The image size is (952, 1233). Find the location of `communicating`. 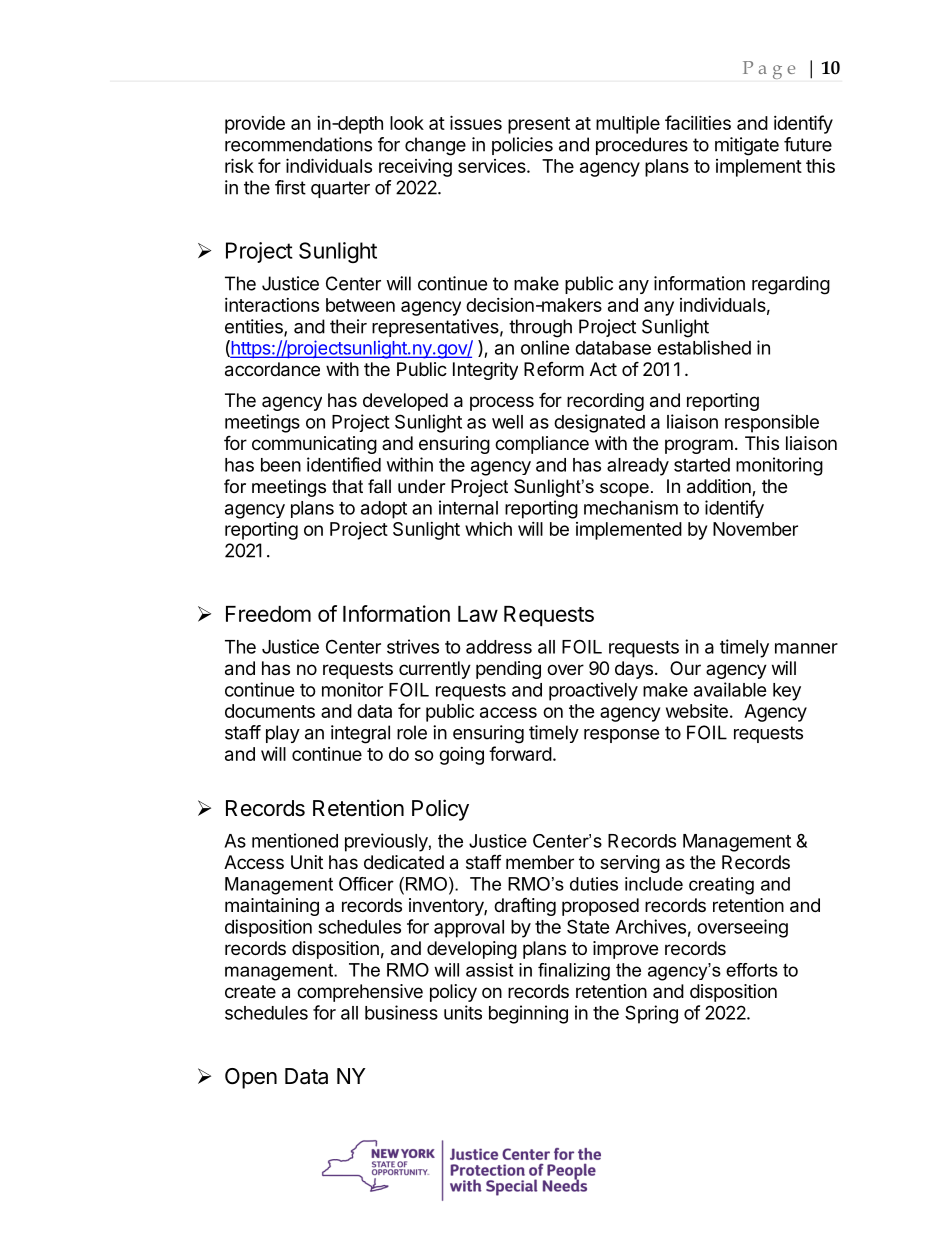

communicating is located at coordinates (314, 445).
